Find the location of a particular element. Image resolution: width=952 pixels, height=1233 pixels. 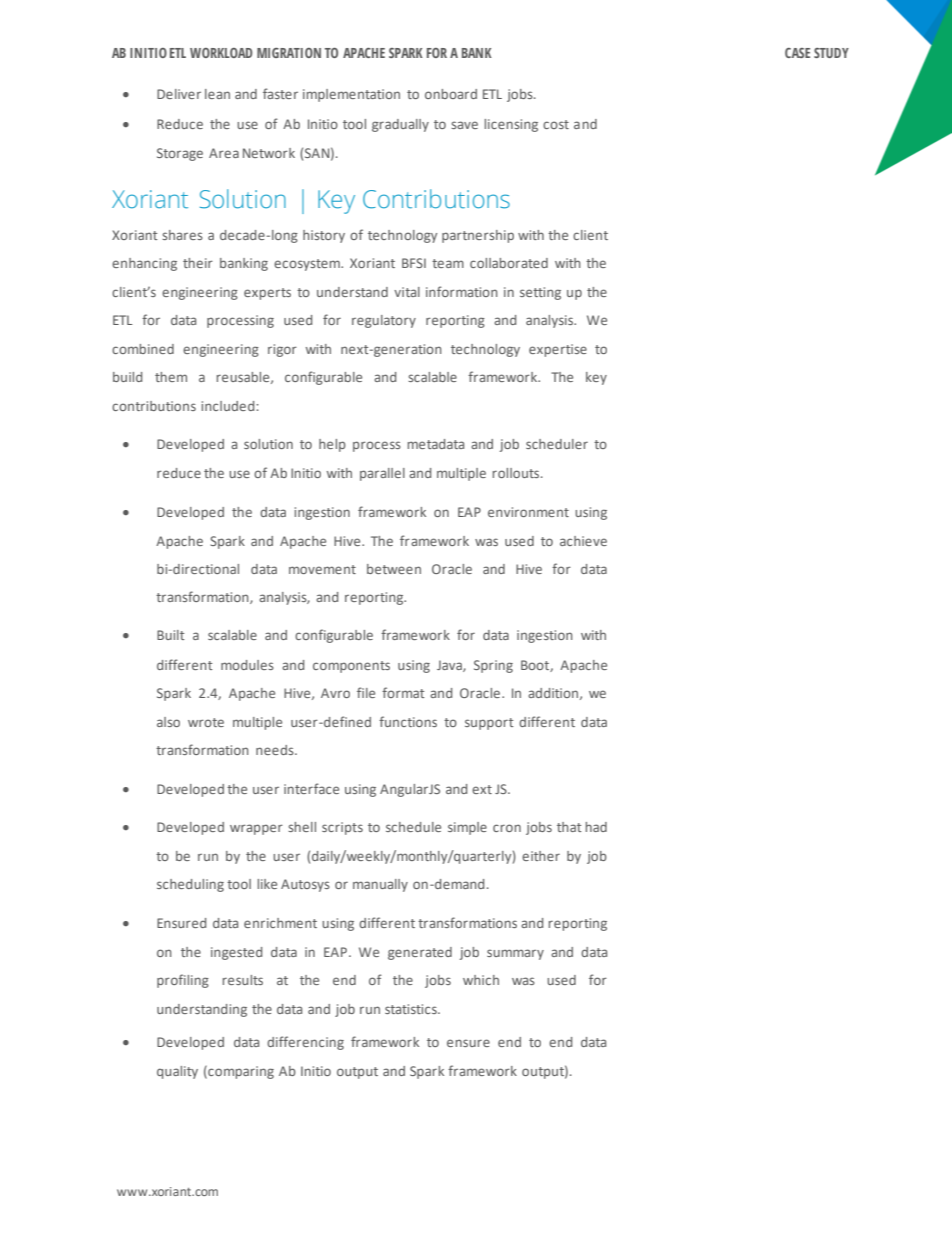

expertise is located at coordinates (558, 350).
